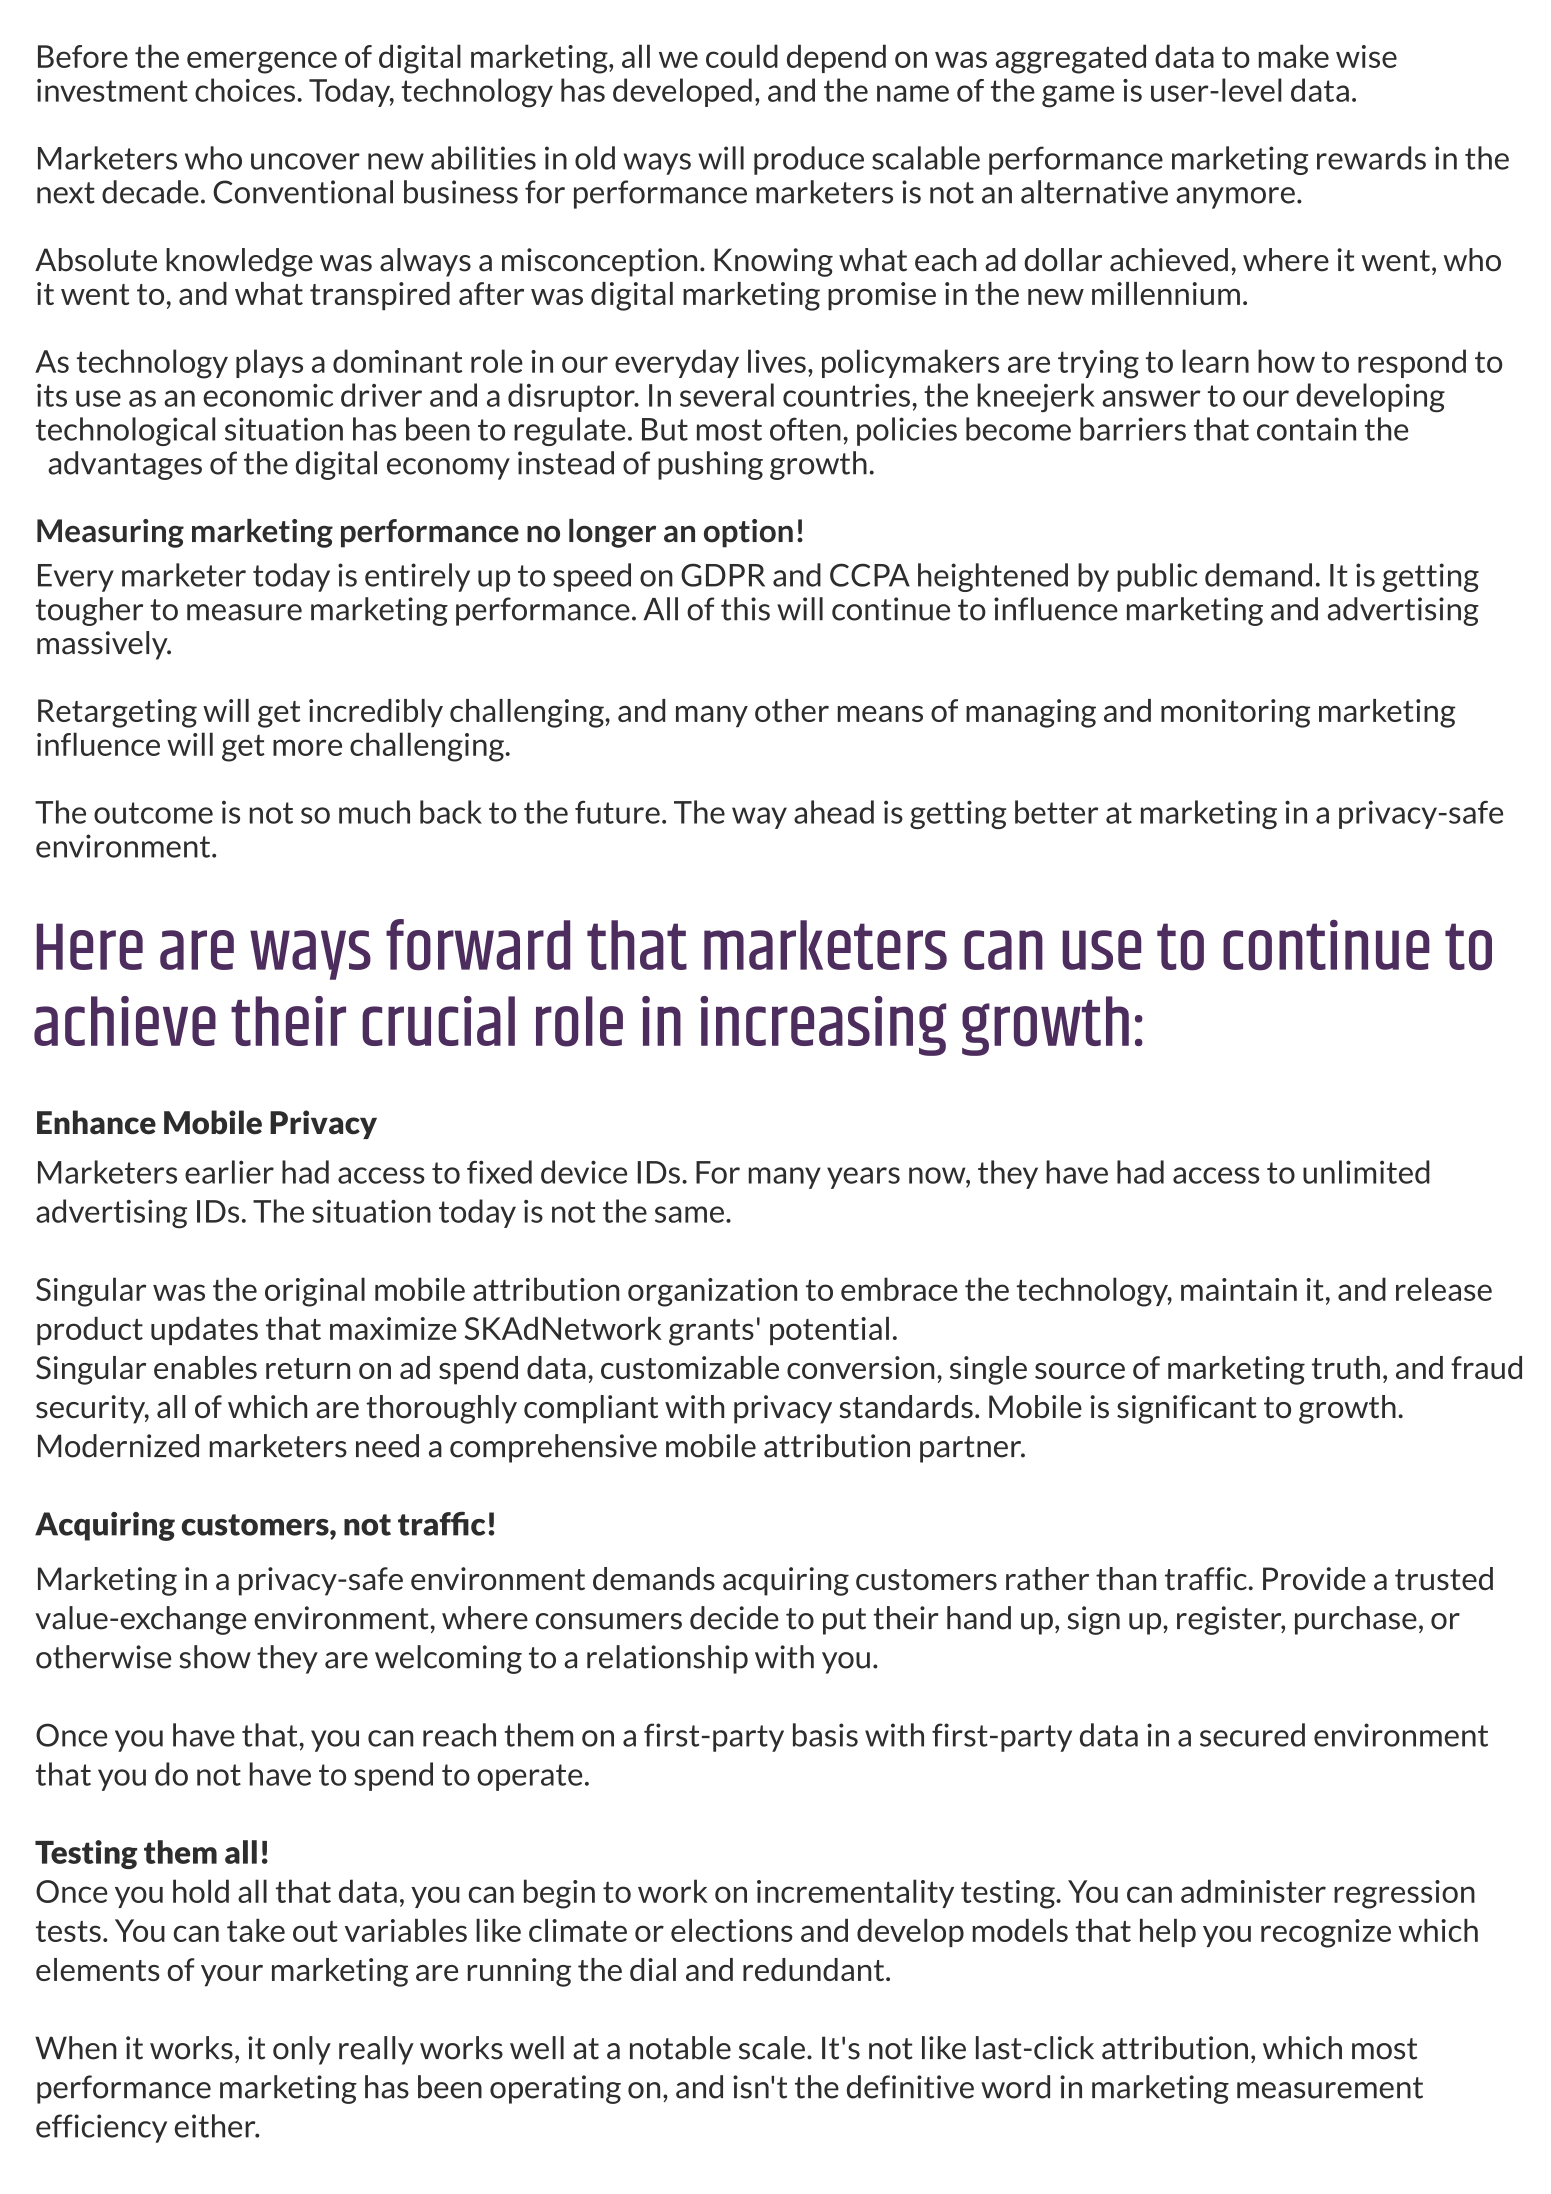 The height and width of the screenshot is (2194, 1551). What do you see at coordinates (1157, 577) in the screenshot?
I see `public` at bounding box center [1157, 577].
